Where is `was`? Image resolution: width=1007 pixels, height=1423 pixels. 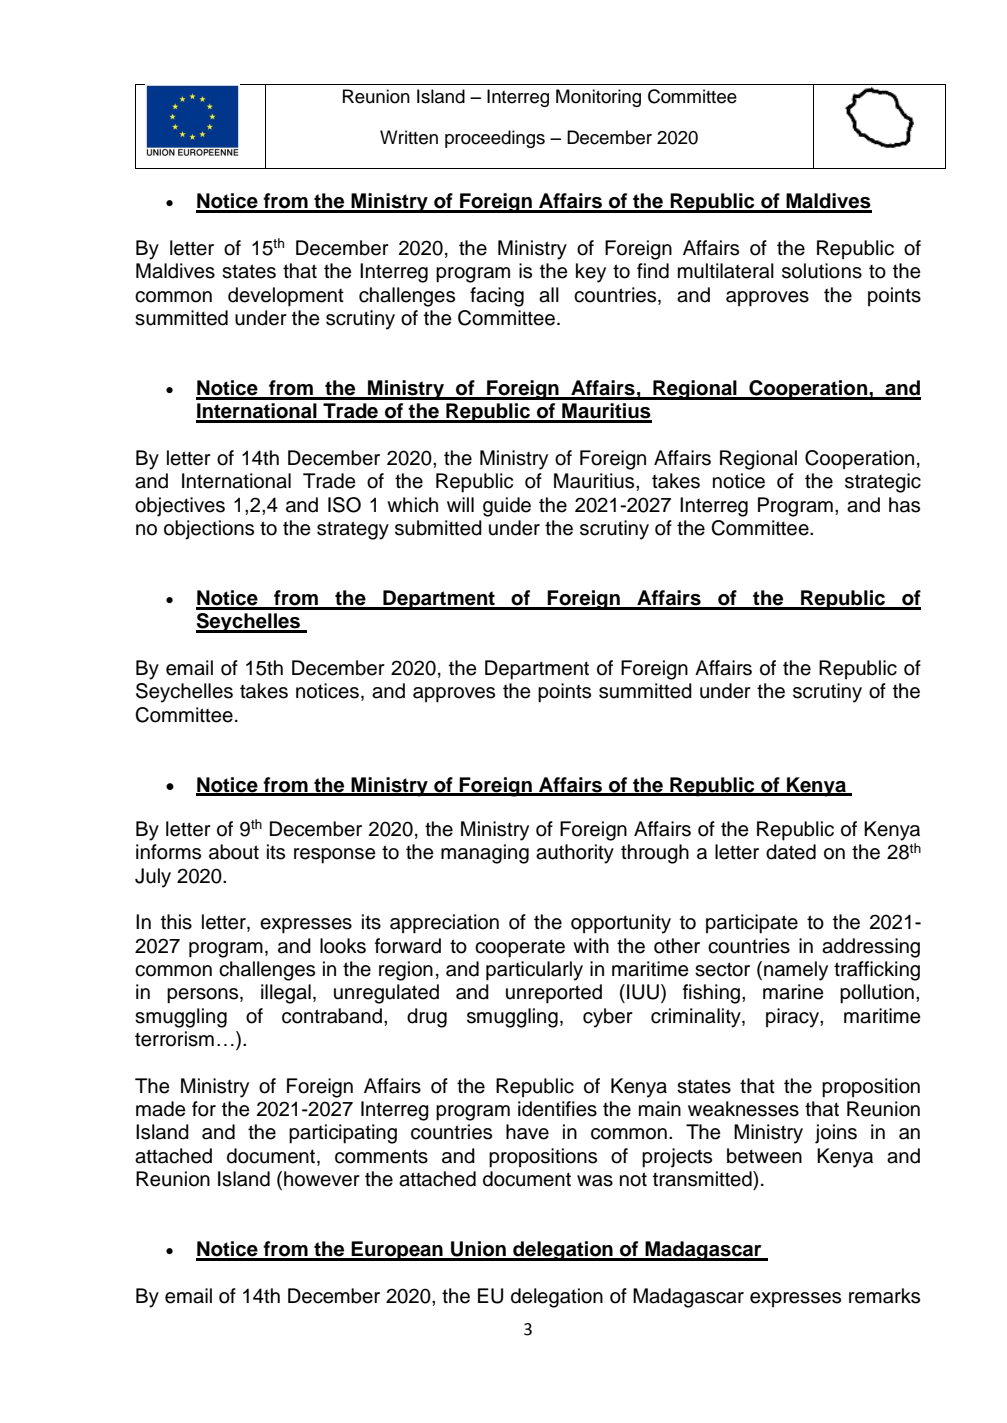 was is located at coordinates (595, 1181).
